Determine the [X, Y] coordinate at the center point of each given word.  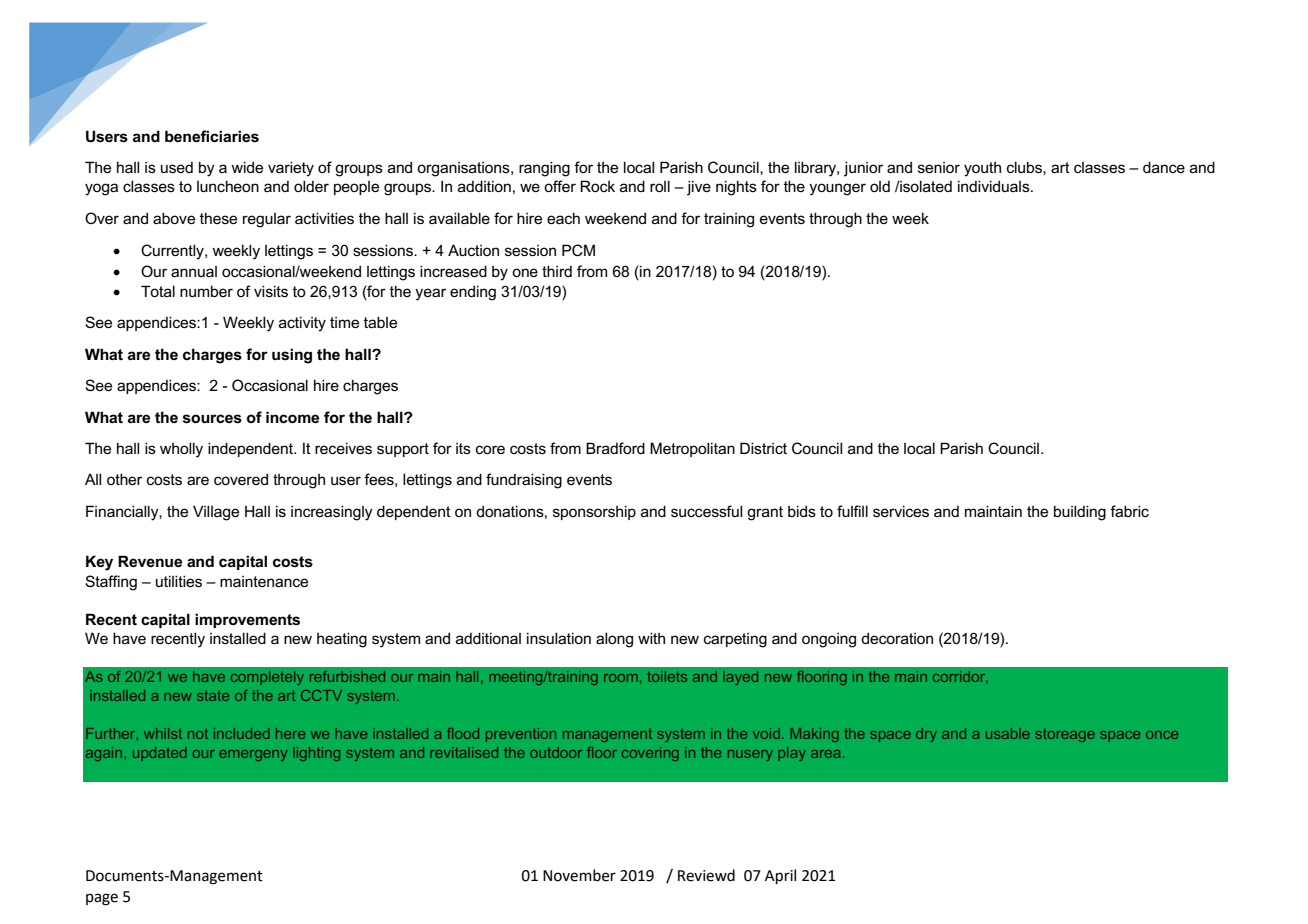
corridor [960, 677]
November [579, 875]
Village [216, 513]
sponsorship [594, 512]
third [557, 271]
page [102, 899]
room [621, 678]
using [292, 356]
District [763, 448]
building [1080, 513]
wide [247, 167]
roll [660, 186]
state [213, 696]
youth [982, 169]
